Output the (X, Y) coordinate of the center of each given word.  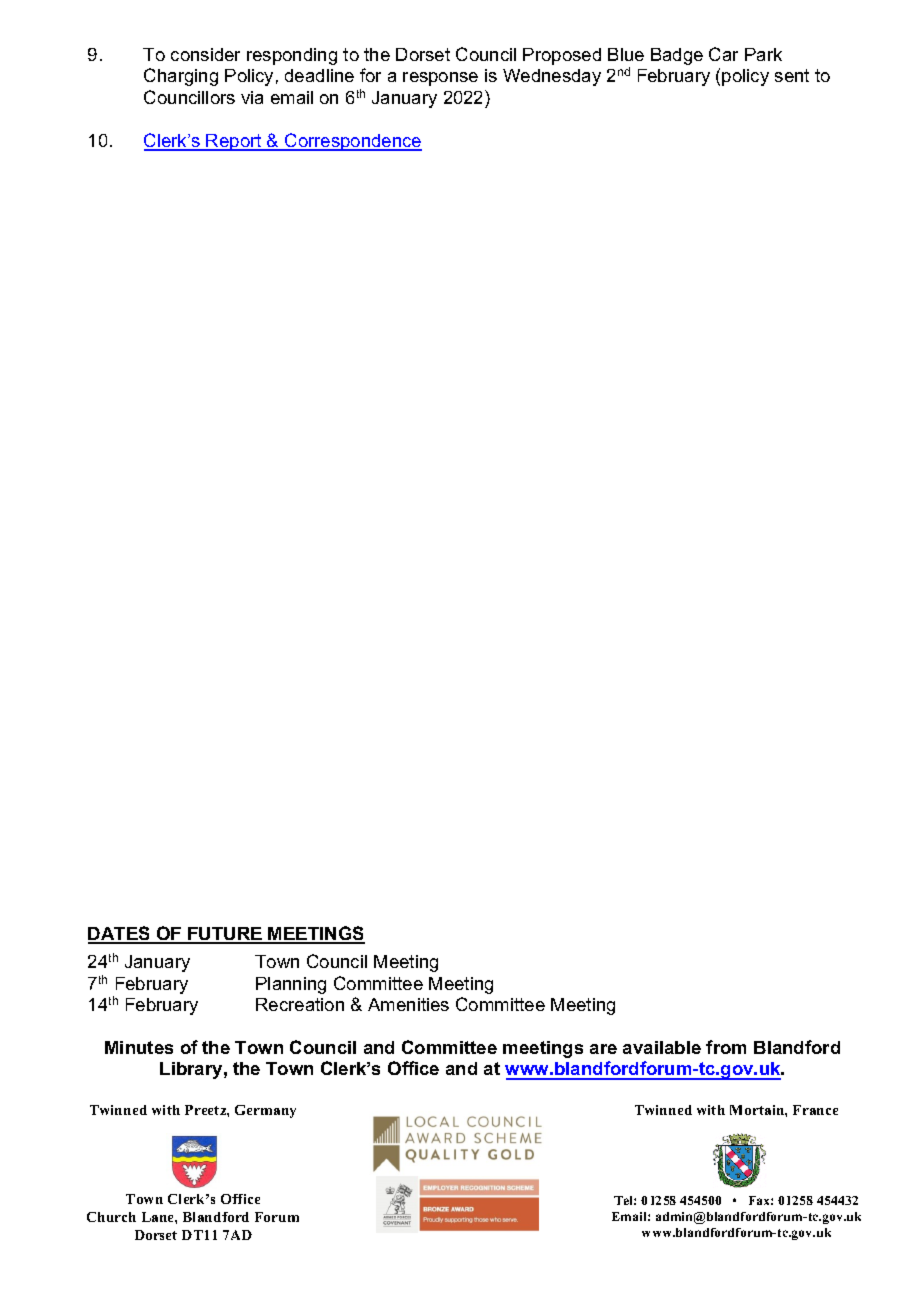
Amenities (408, 1004)
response (440, 79)
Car (723, 54)
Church (111, 1217)
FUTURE (225, 935)
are (603, 1049)
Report (234, 142)
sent (792, 75)
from (726, 1047)
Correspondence (352, 142)
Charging (181, 77)
